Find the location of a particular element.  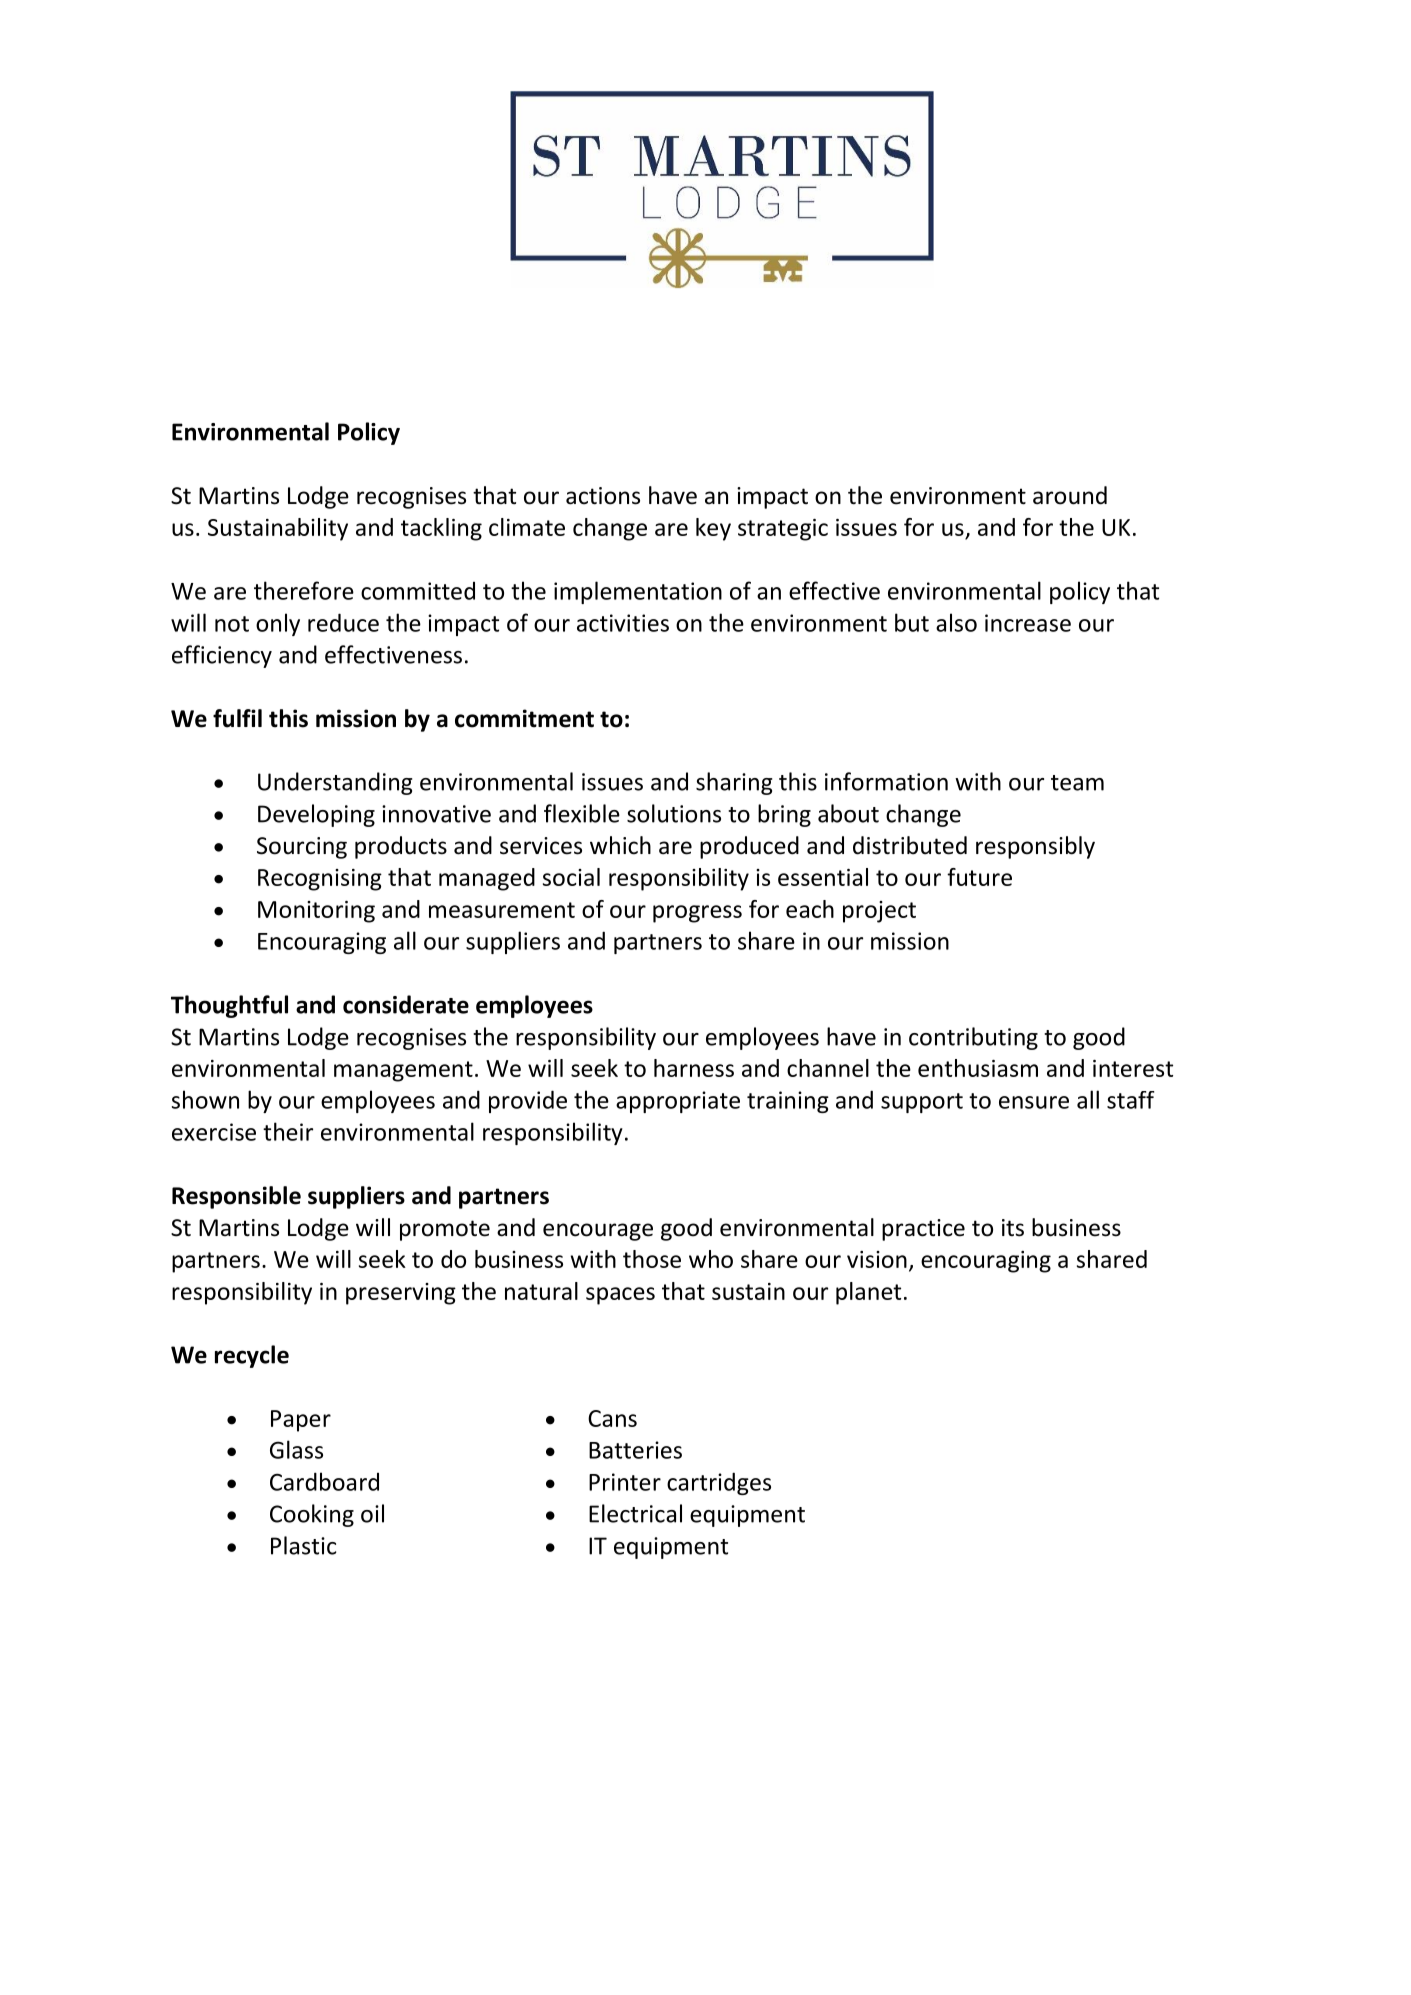

key is located at coordinates (713, 529).
